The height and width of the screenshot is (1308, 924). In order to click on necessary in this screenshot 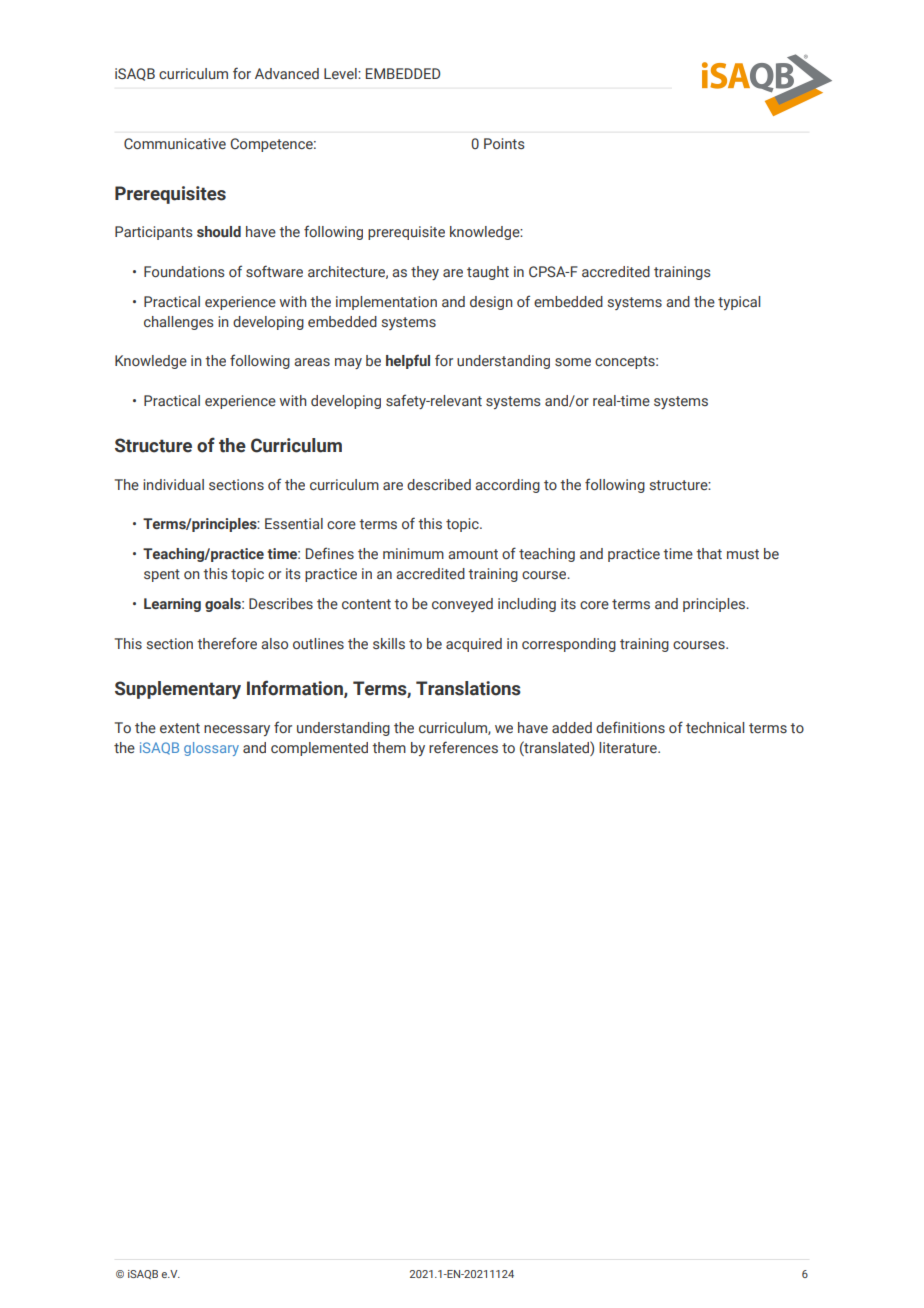, I will do `click(237, 730)`.
